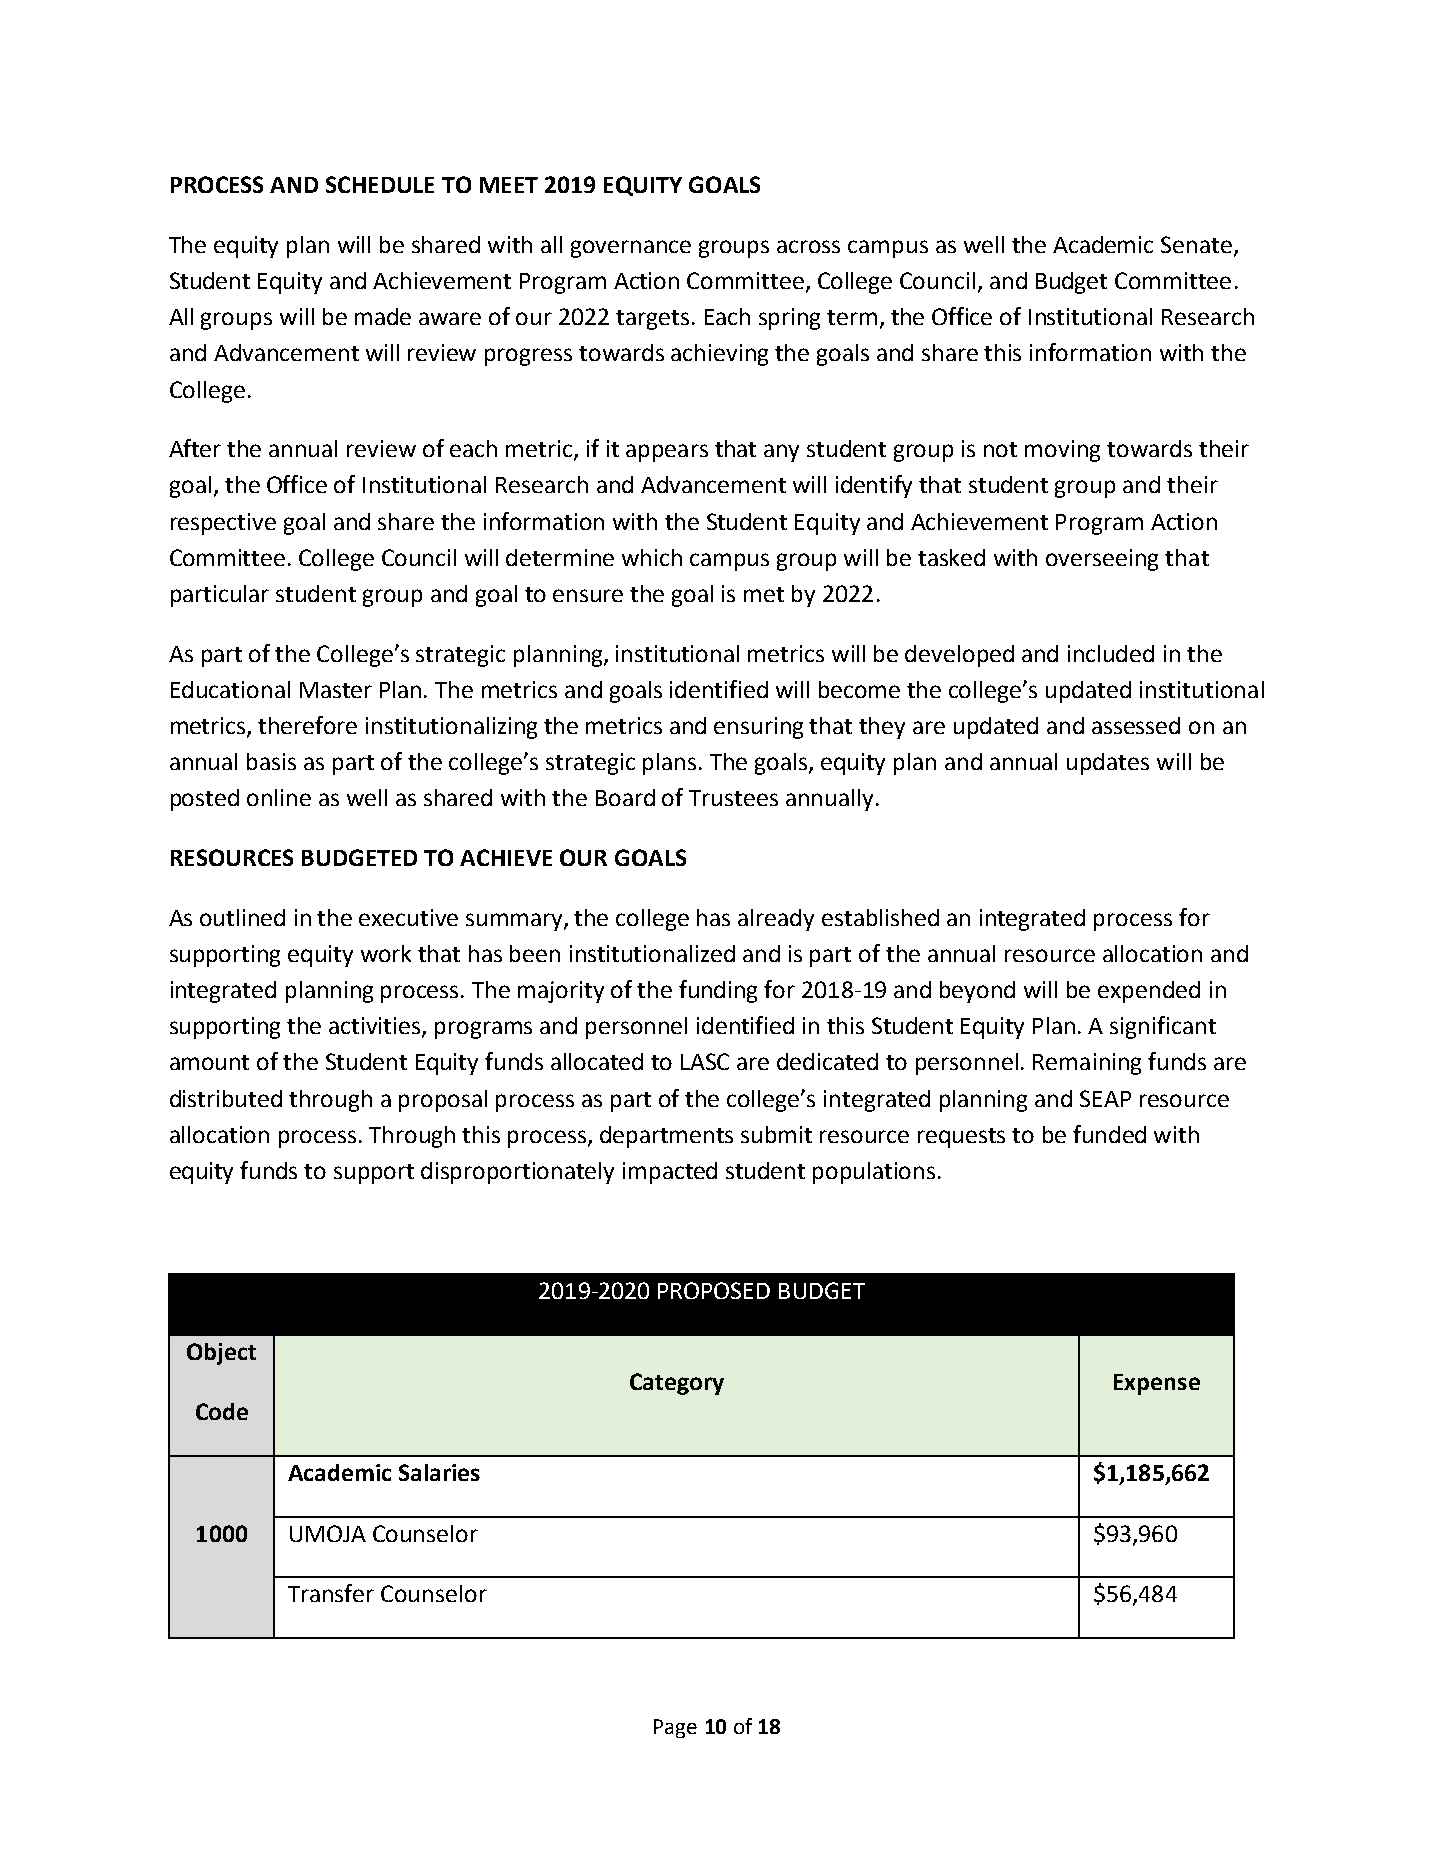  Describe the element at coordinates (1149, 992) in the screenshot. I see `expended` at that location.
